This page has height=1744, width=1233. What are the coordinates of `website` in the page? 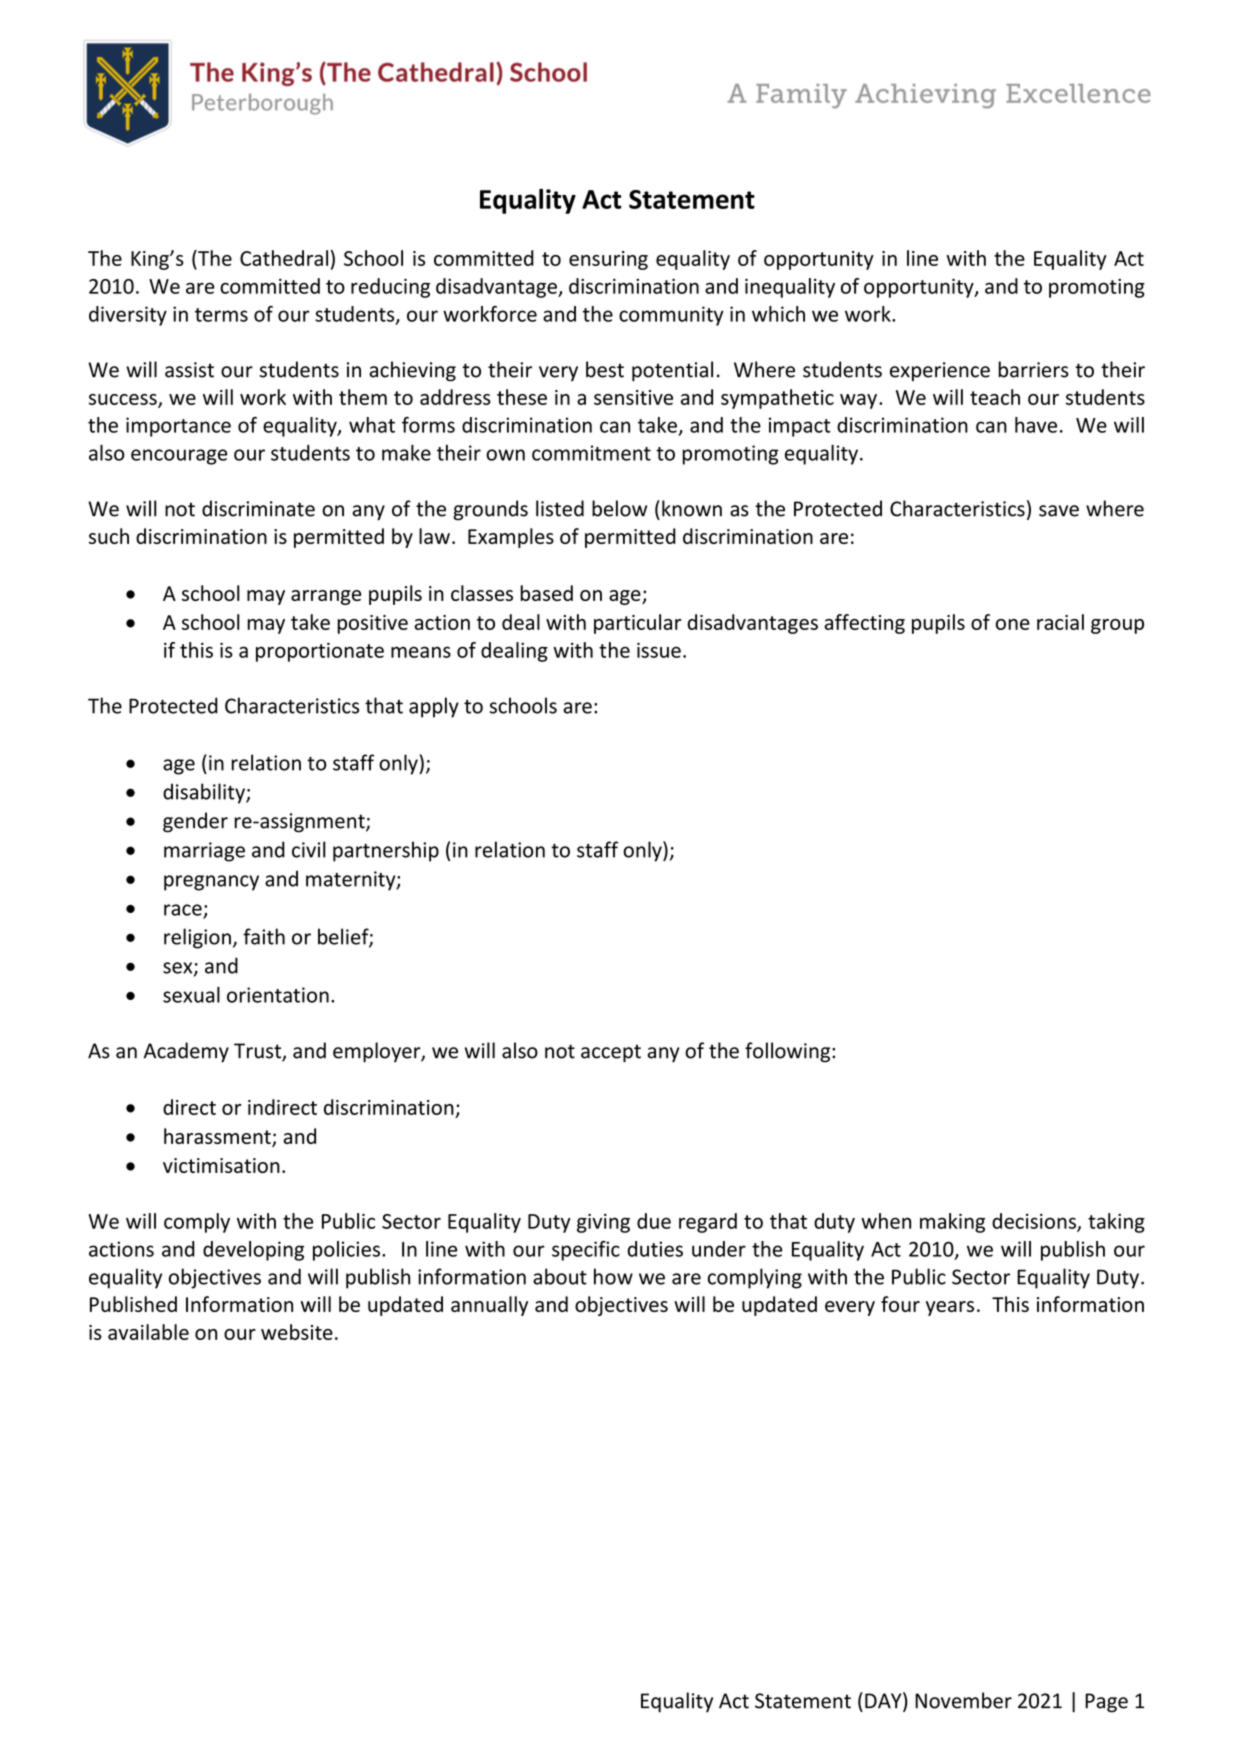 It's located at (297, 1332).
